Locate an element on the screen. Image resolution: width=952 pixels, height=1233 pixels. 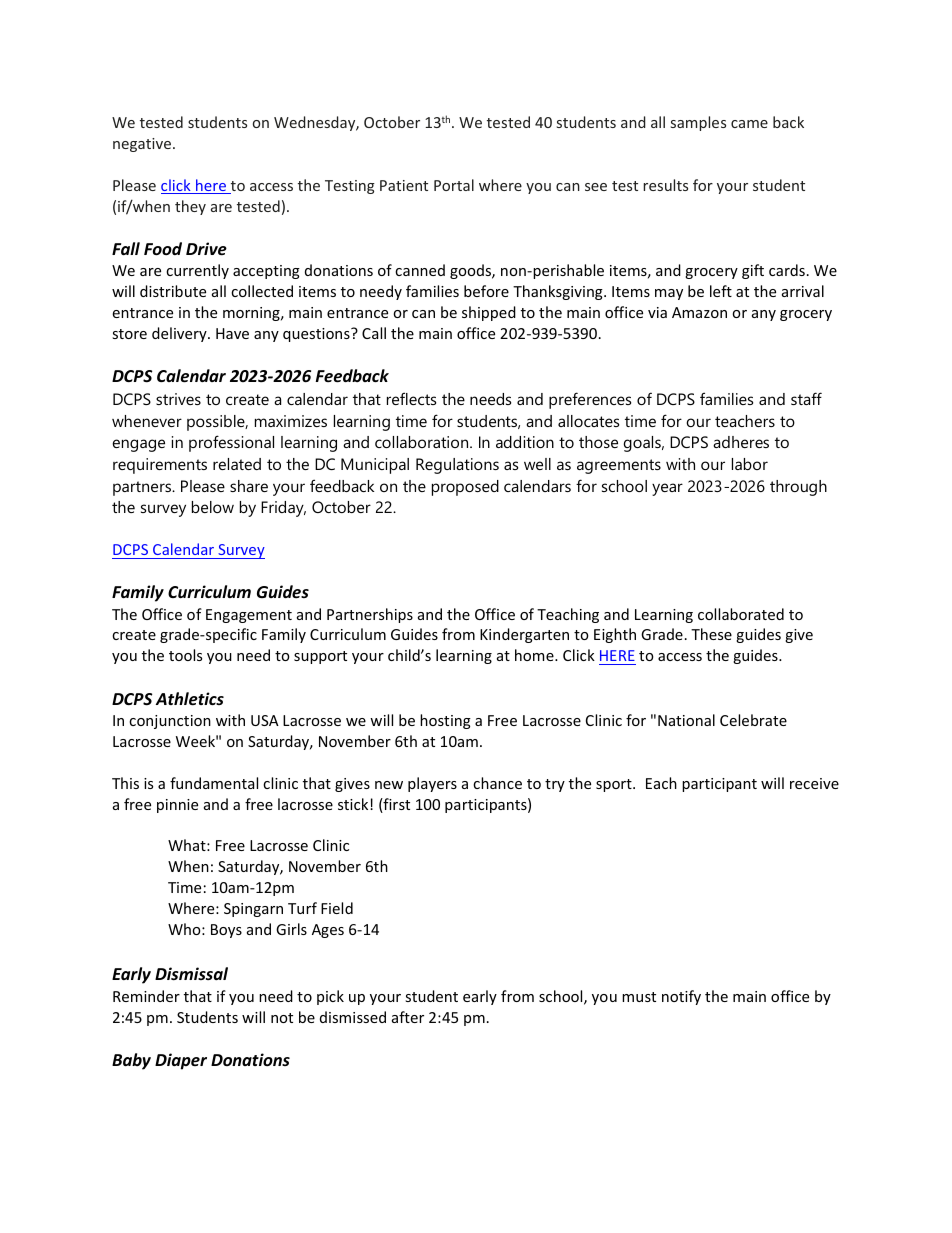
receive is located at coordinates (814, 783).
